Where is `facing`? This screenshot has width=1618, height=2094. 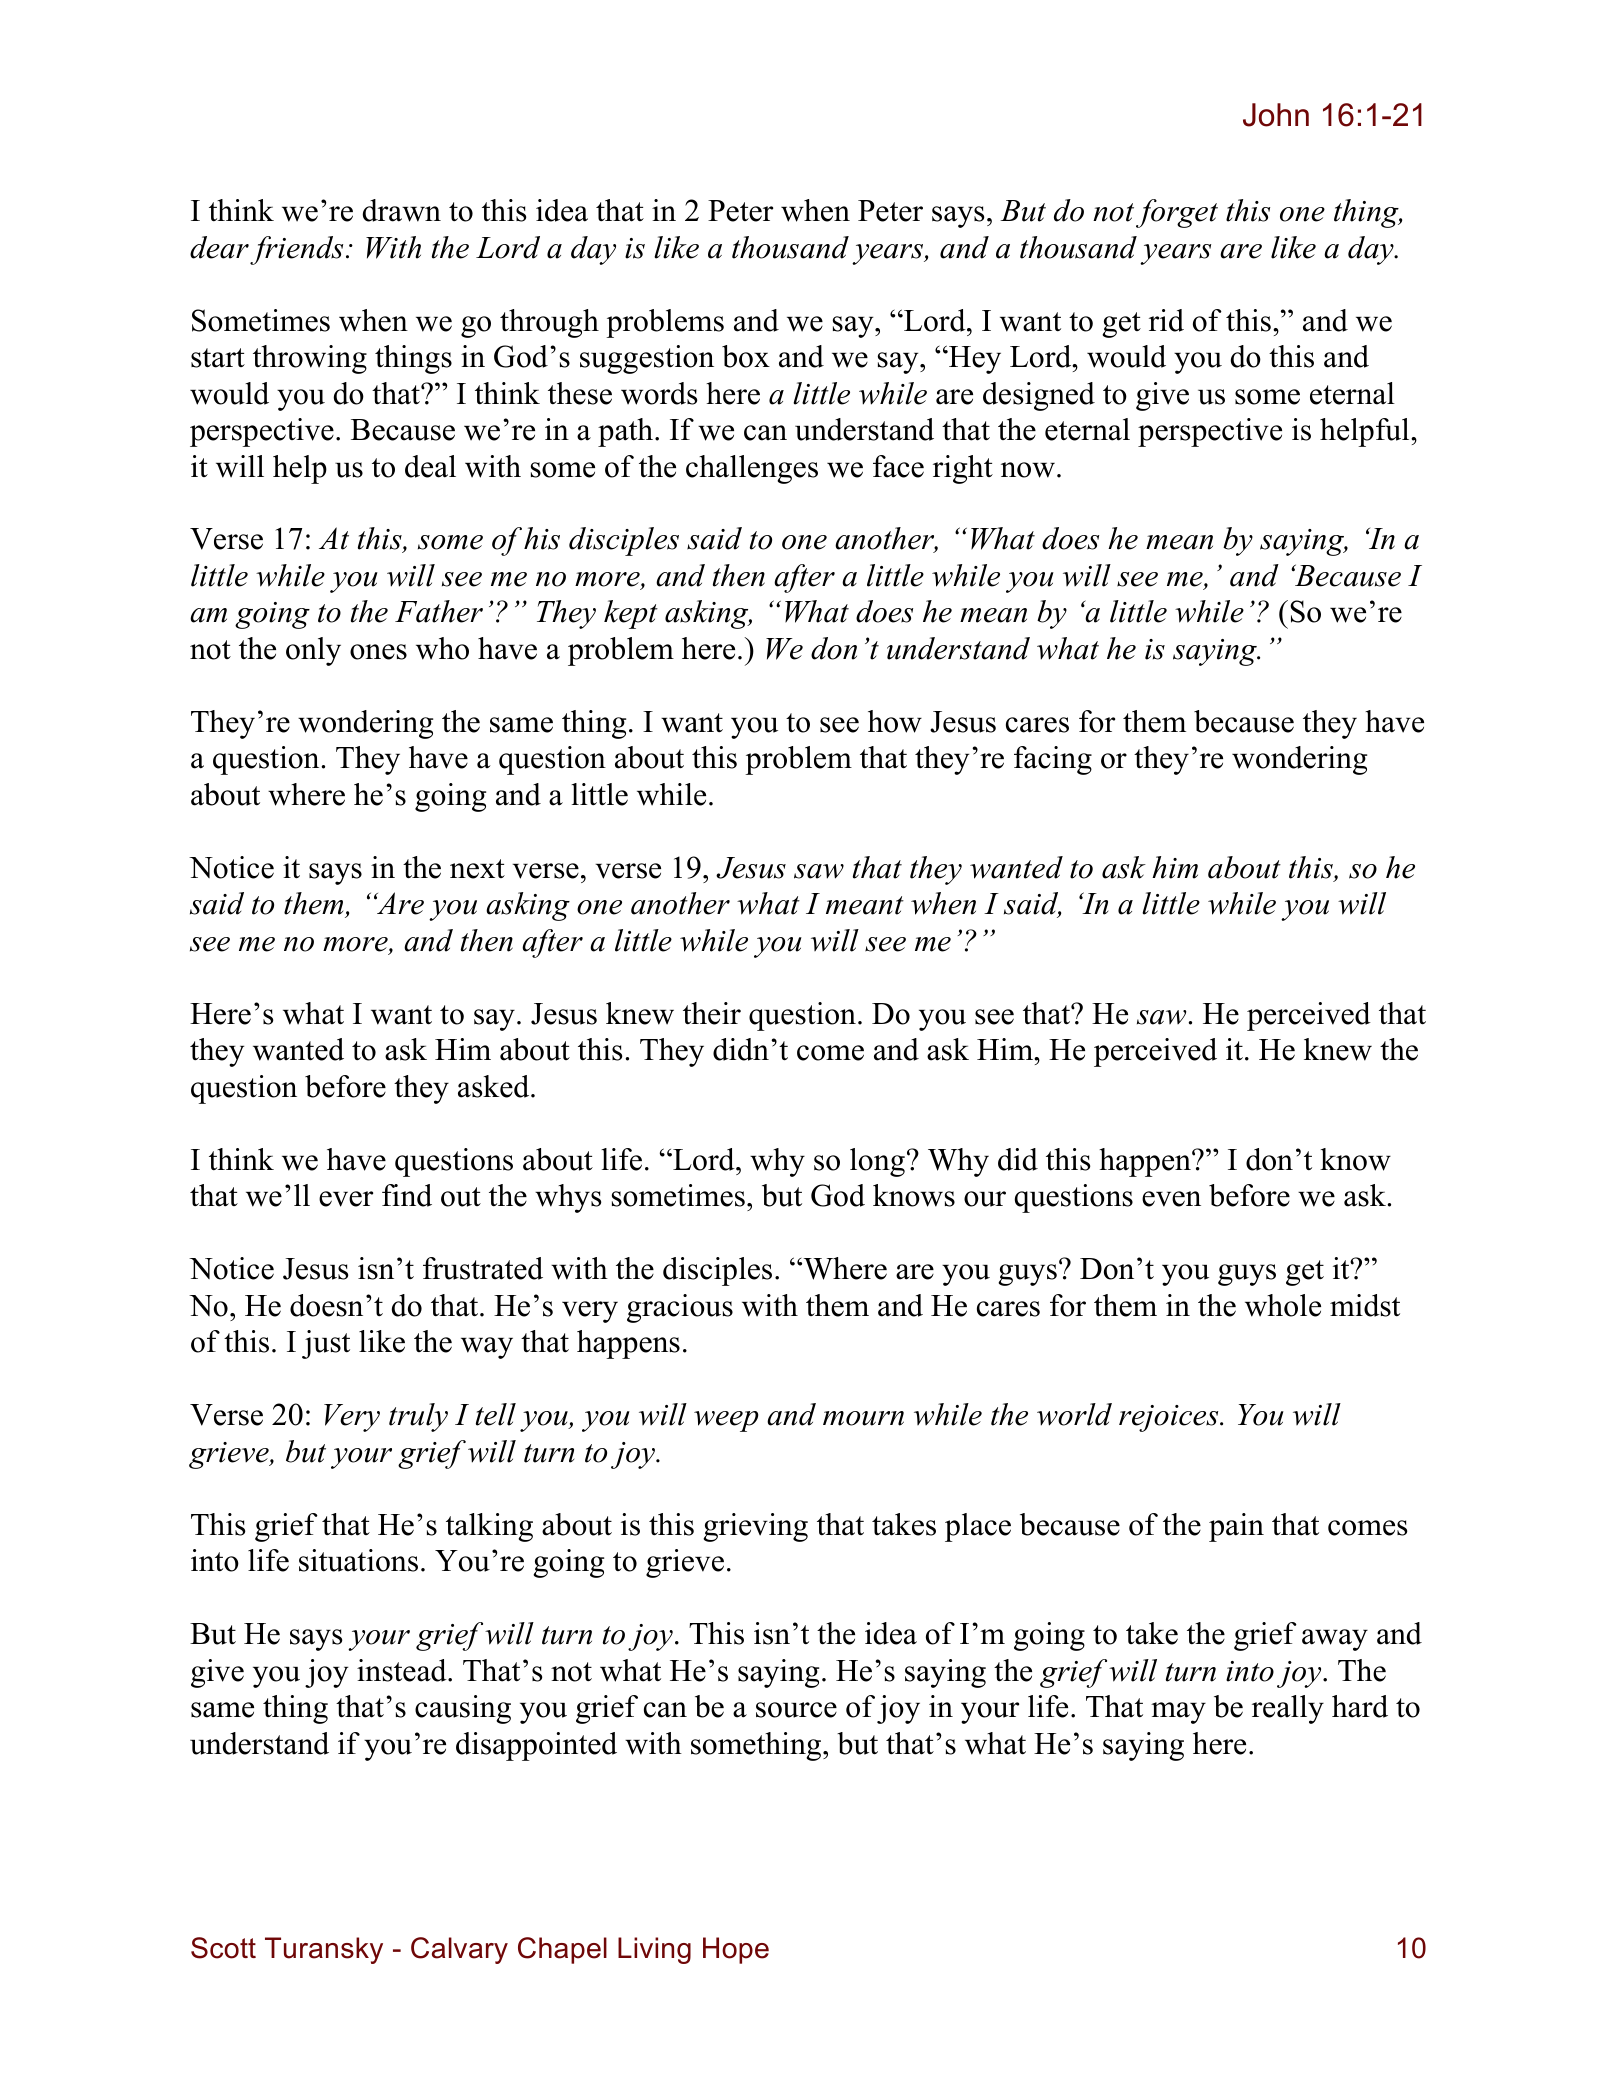 facing is located at coordinates (1053, 760).
